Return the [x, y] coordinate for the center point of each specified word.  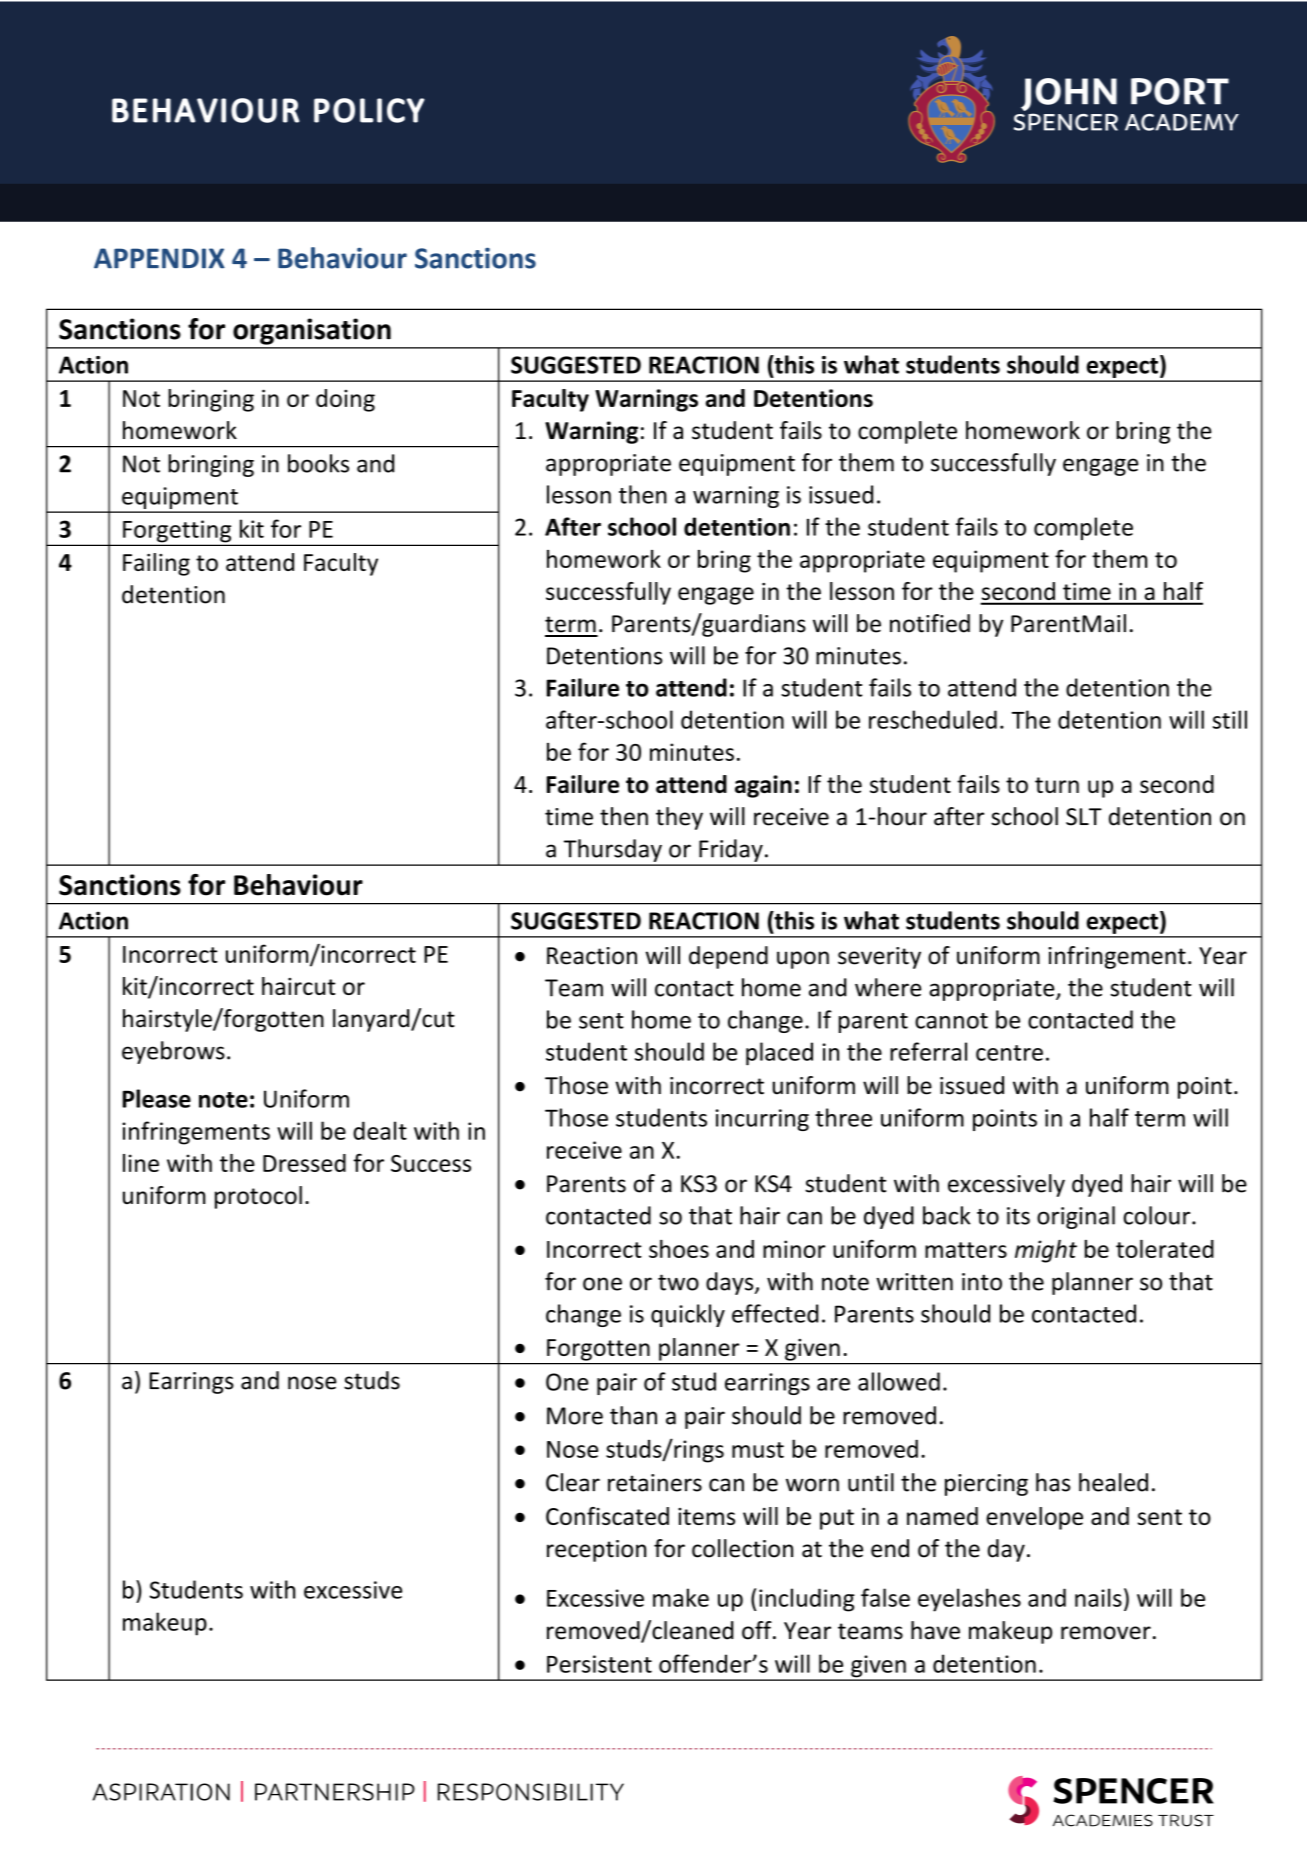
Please [157, 1098]
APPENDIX [159, 258]
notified [930, 623]
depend [728, 957]
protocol [258, 1197]
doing [345, 400]
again [763, 786]
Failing [156, 564]
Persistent [599, 1664]
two [678, 1282]
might [1046, 1251]
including [807, 1600]
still [1230, 719]
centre [1009, 1053]
